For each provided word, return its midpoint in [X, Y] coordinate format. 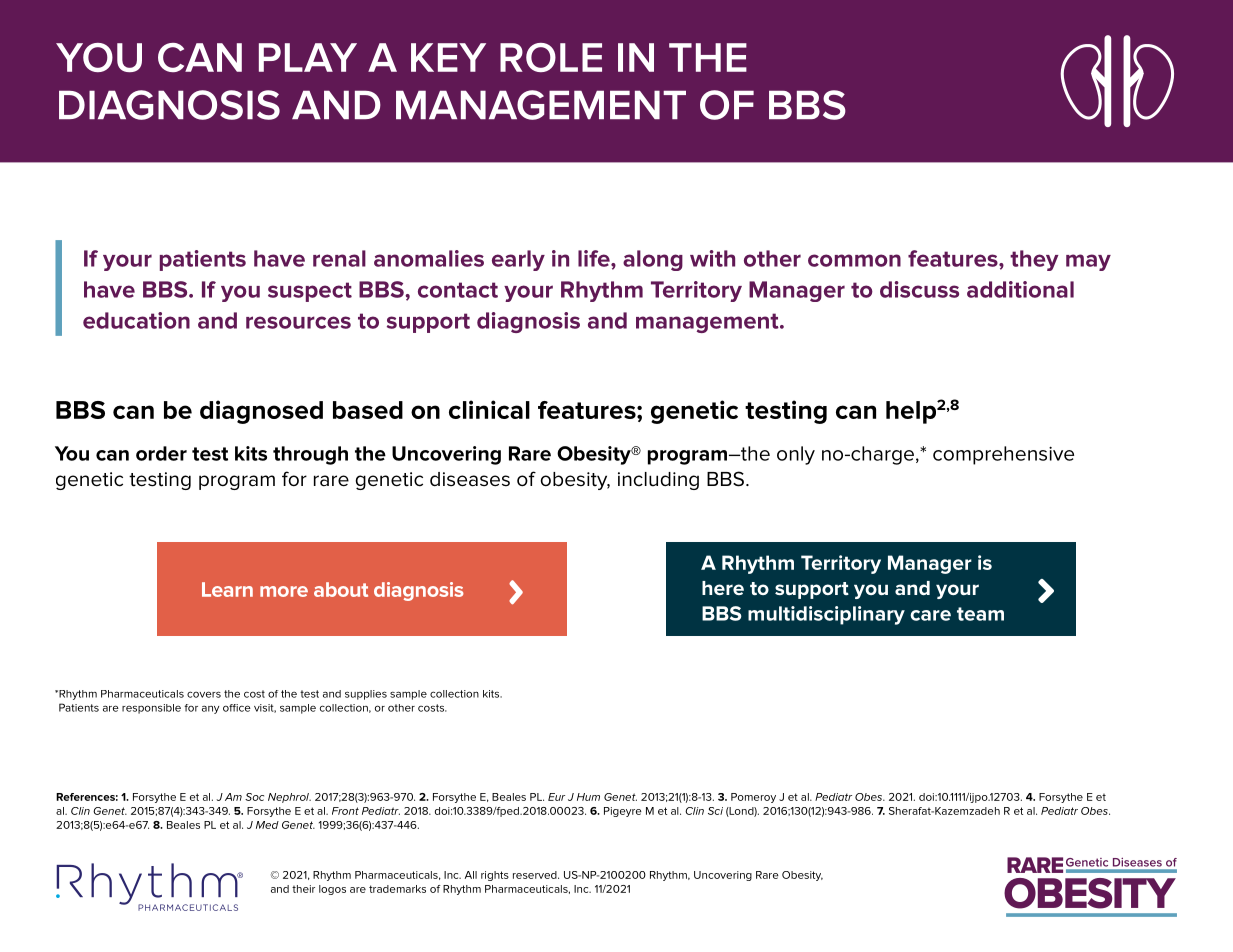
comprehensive [1003, 455]
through [310, 455]
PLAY [308, 57]
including [658, 481]
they [1034, 260]
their [303, 889]
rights [495, 876]
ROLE [551, 57]
